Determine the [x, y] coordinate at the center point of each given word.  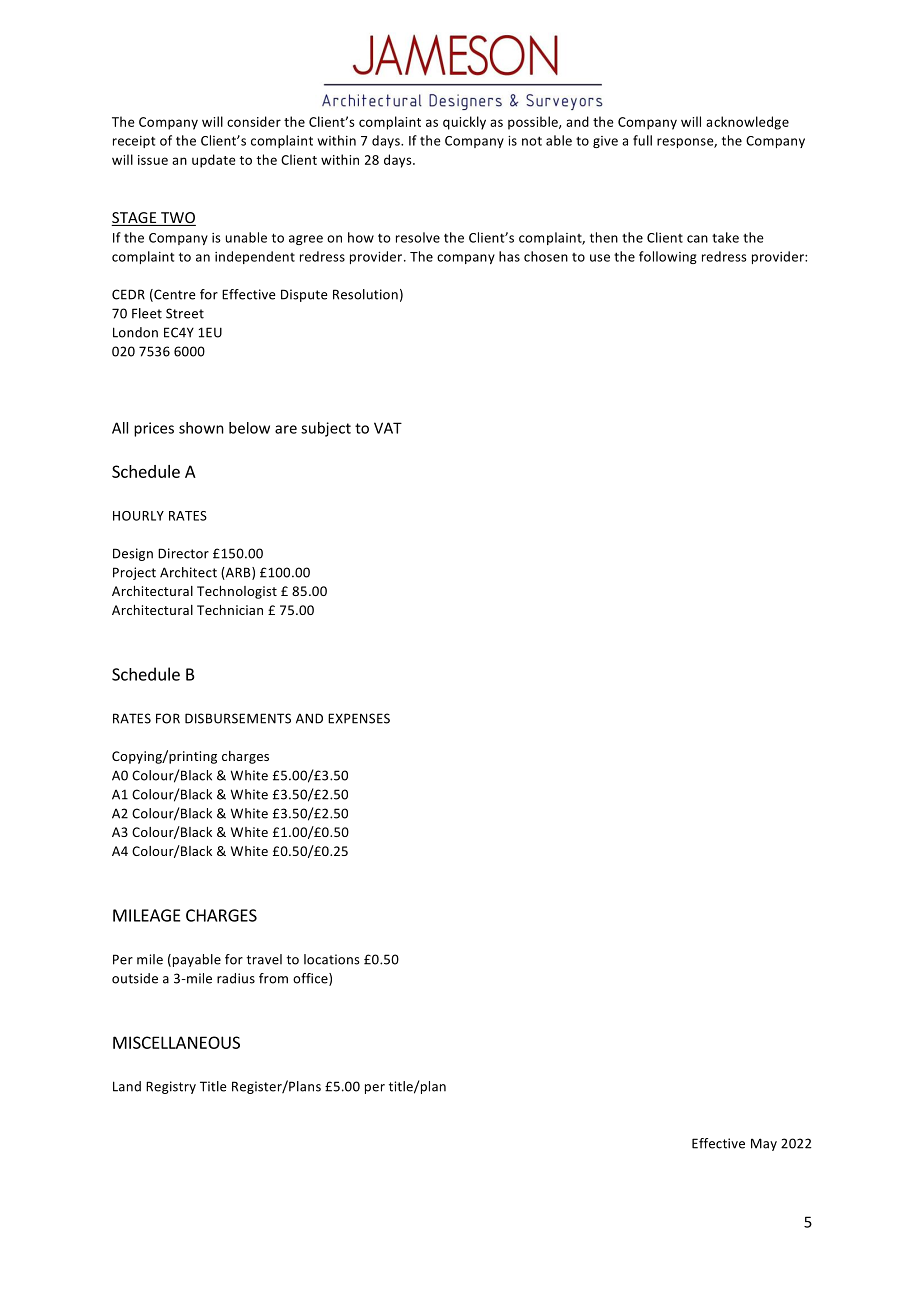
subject [326, 429]
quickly [464, 123]
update [214, 161]
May [764, 1144]
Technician [230, 610]
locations [332, 959]
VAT [388, 428]
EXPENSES [359, 718]
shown [201, 428]
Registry [171, 1087]
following [668, 257]
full [642, 140]
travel [264, 959]
